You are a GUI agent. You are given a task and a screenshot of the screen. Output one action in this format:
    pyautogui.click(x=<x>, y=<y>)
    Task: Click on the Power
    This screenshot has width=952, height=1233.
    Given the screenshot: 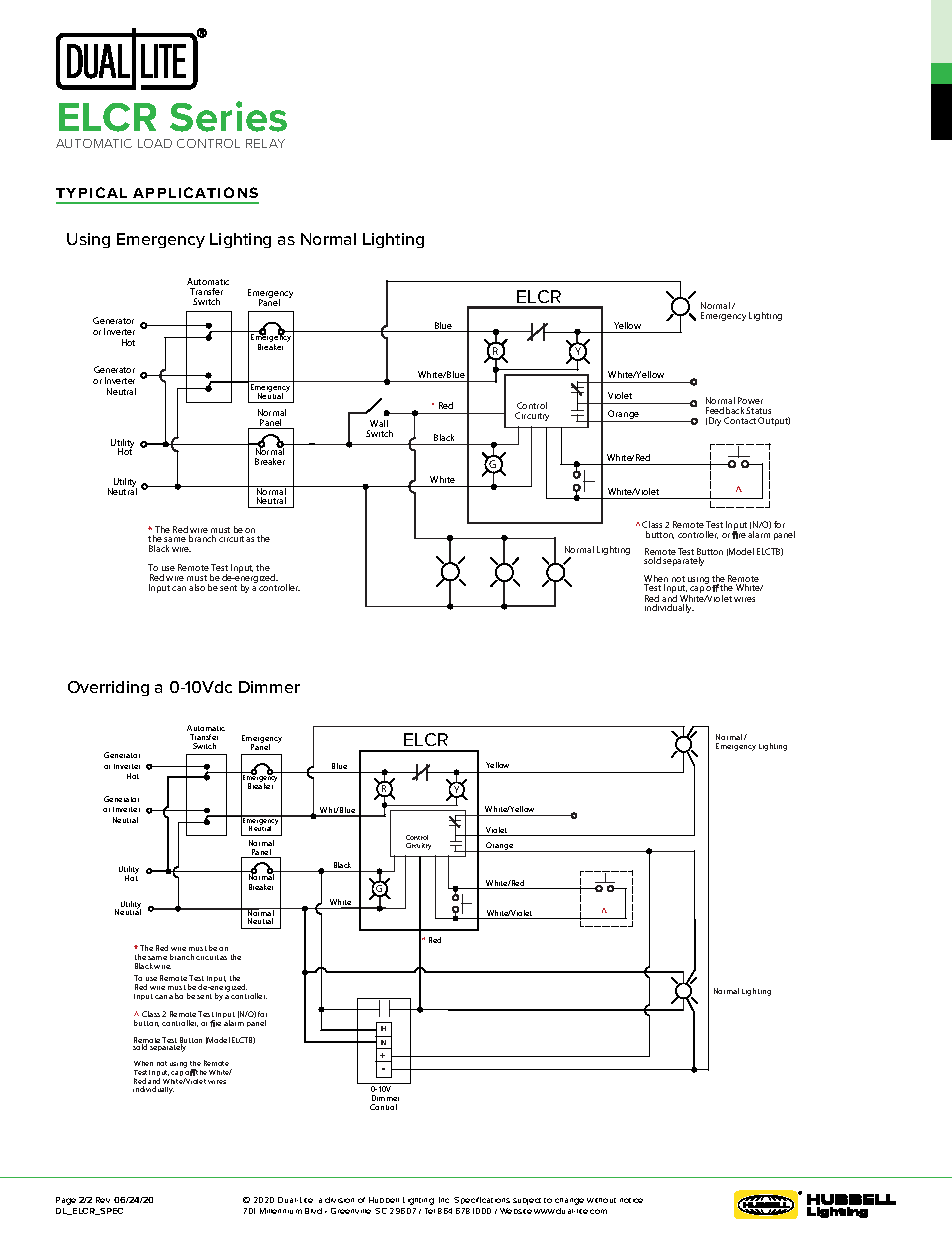 What is the action you would take?
    pyautogui.click(x=750, y=400)
